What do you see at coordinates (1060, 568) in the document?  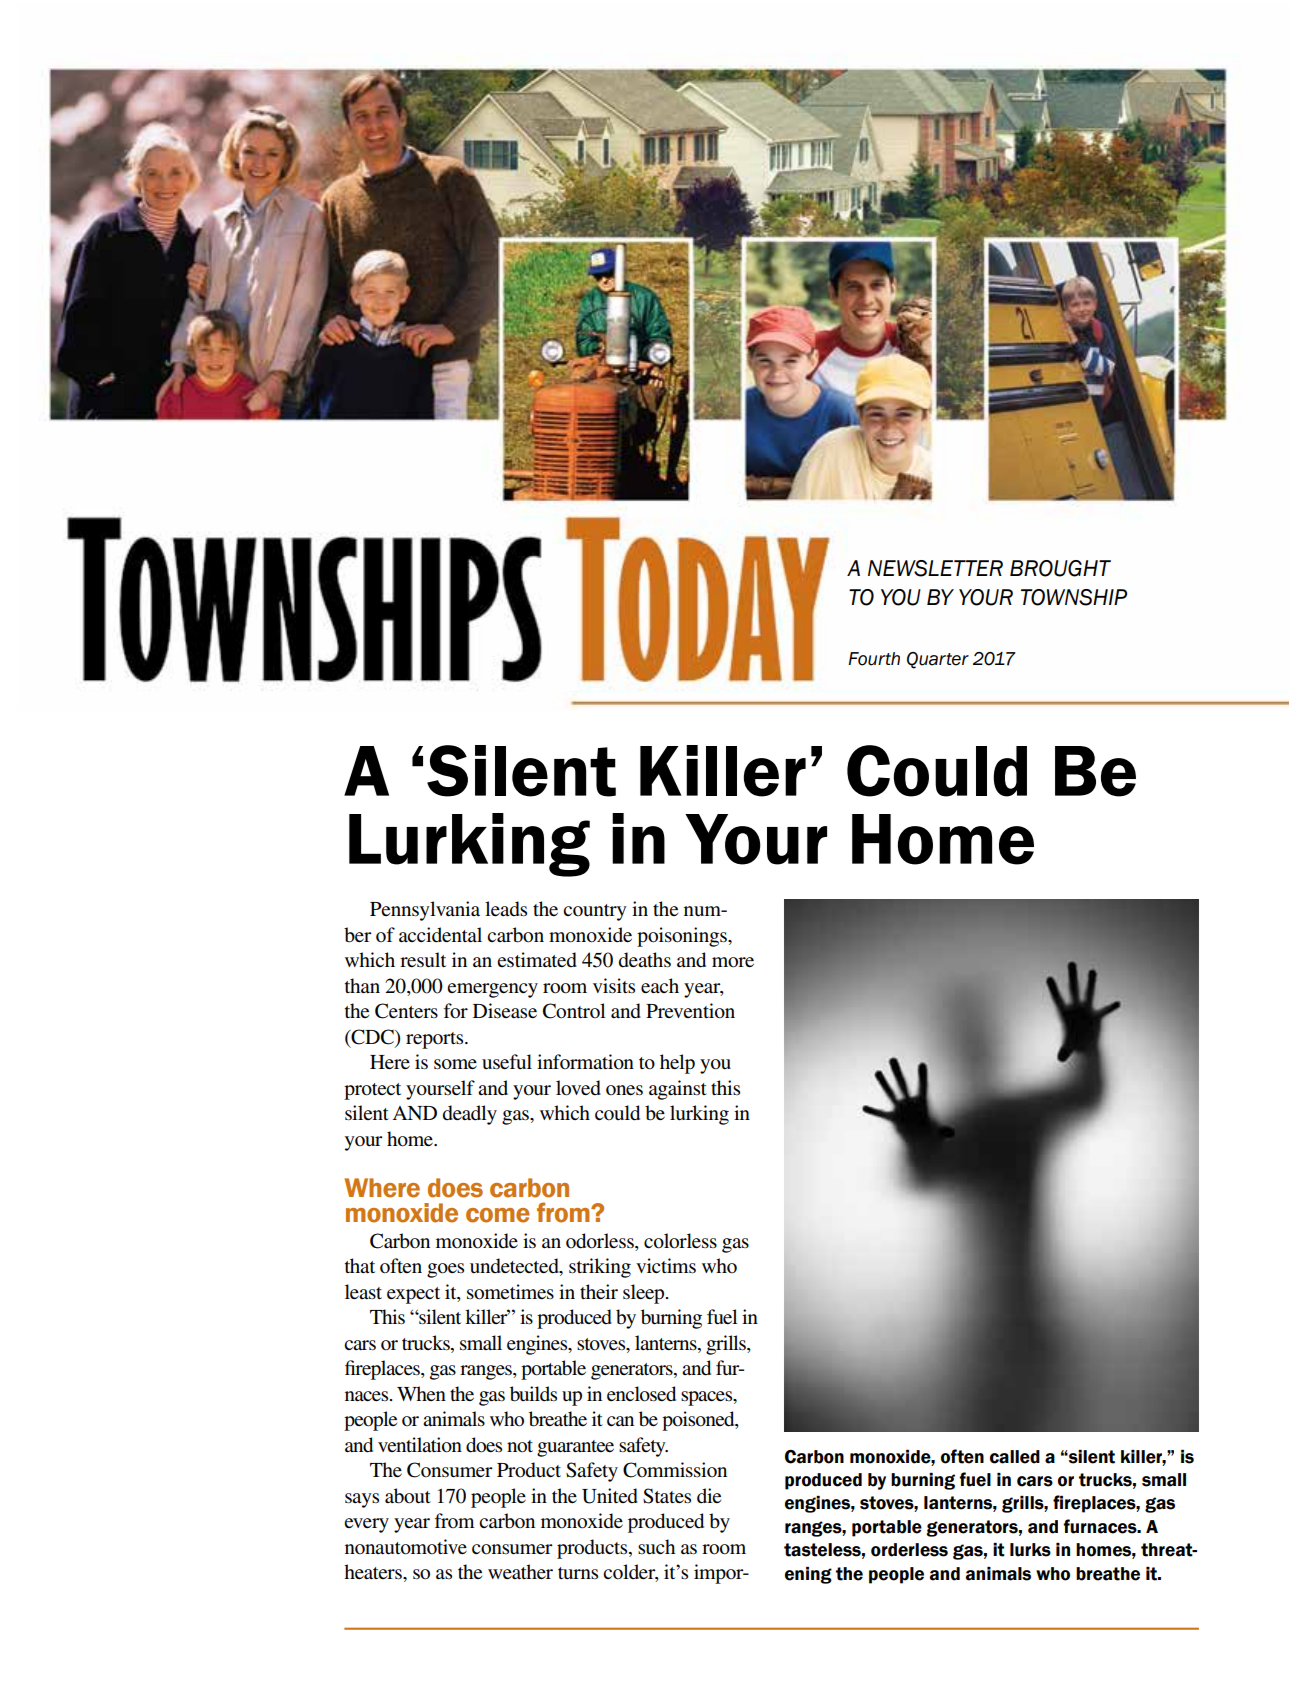 I see `BROUGHT` at bounding box center [1060, 568].
